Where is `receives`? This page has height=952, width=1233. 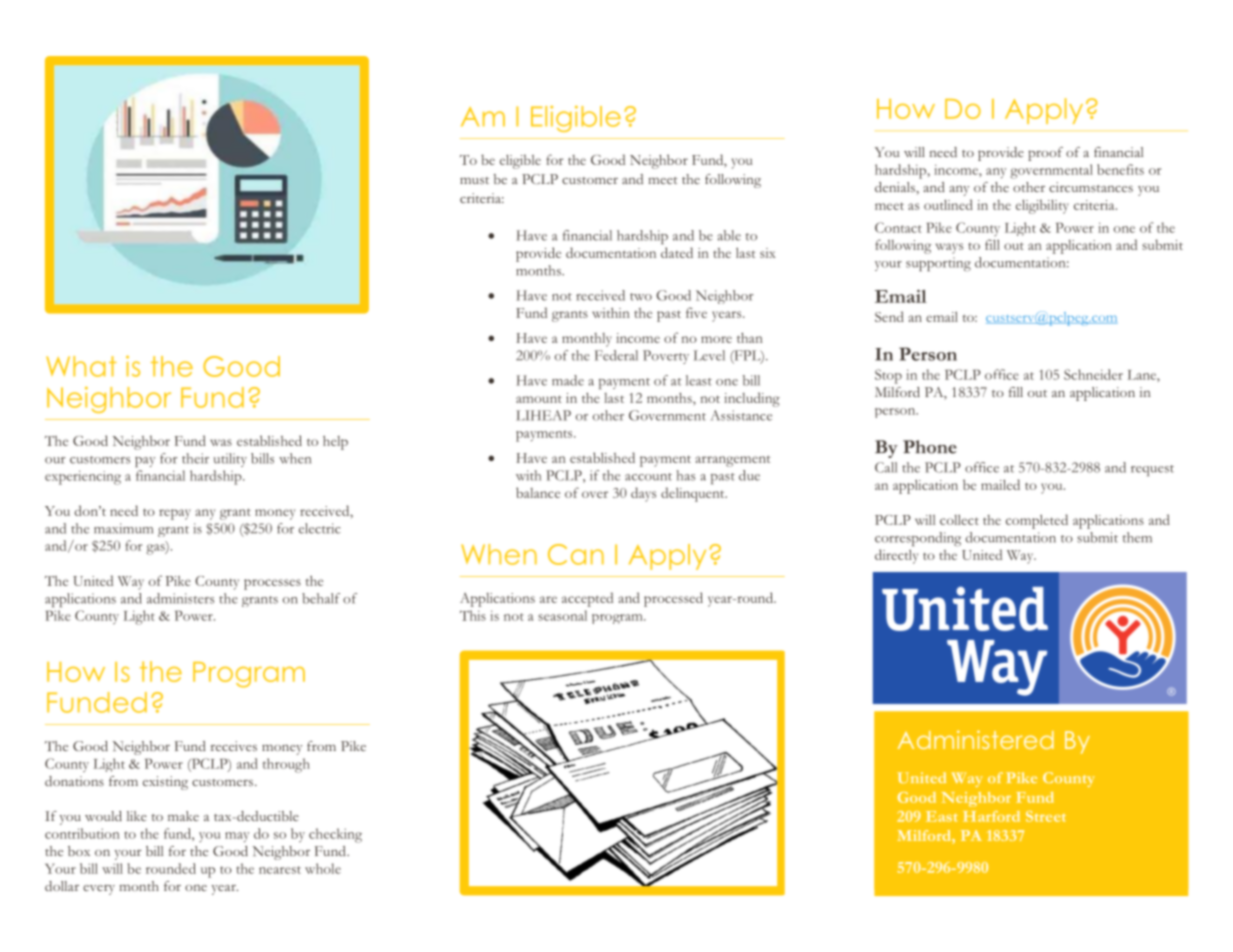 receives is located at coordinates (234, 746).
